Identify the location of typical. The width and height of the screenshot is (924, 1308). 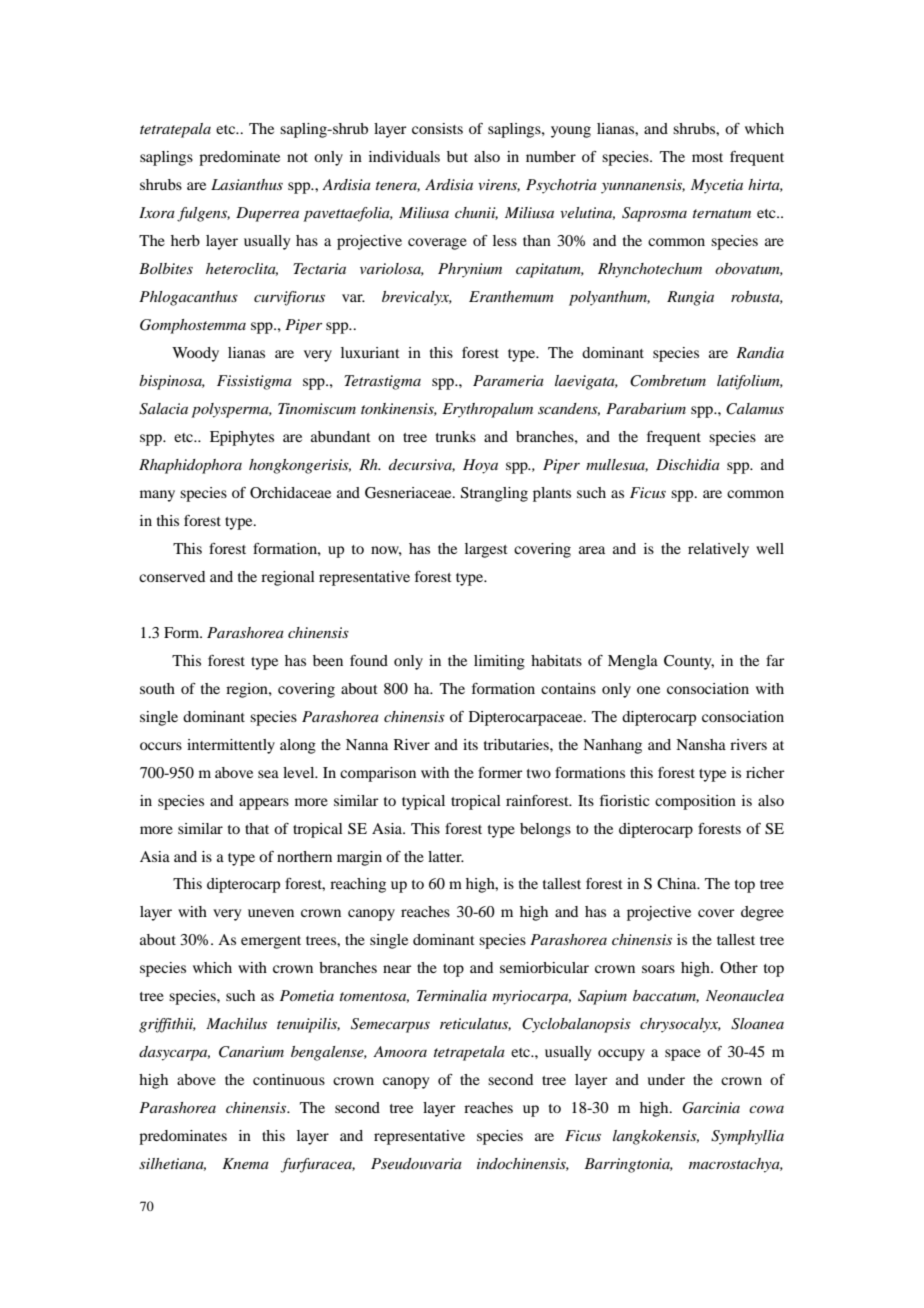
(423, 802).
